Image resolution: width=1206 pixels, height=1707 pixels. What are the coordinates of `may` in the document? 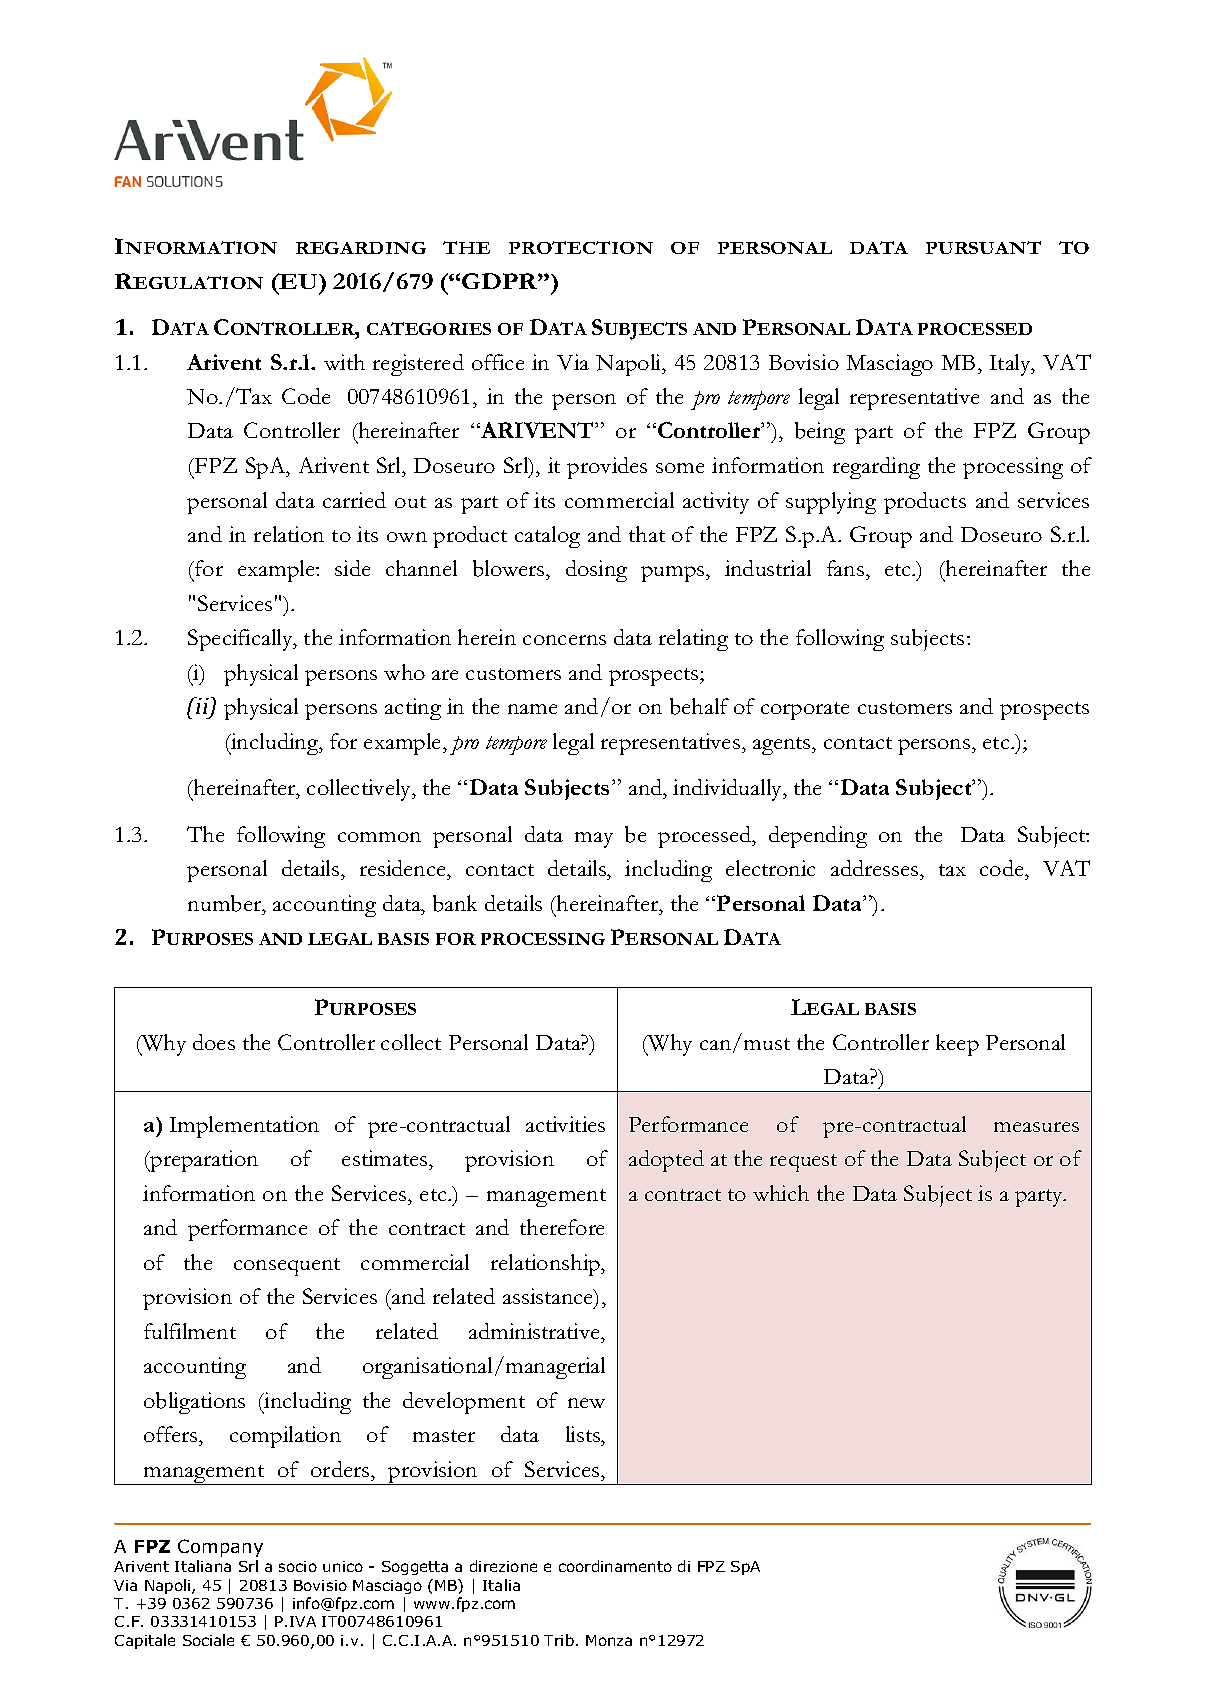 It's located at (594, 840).
